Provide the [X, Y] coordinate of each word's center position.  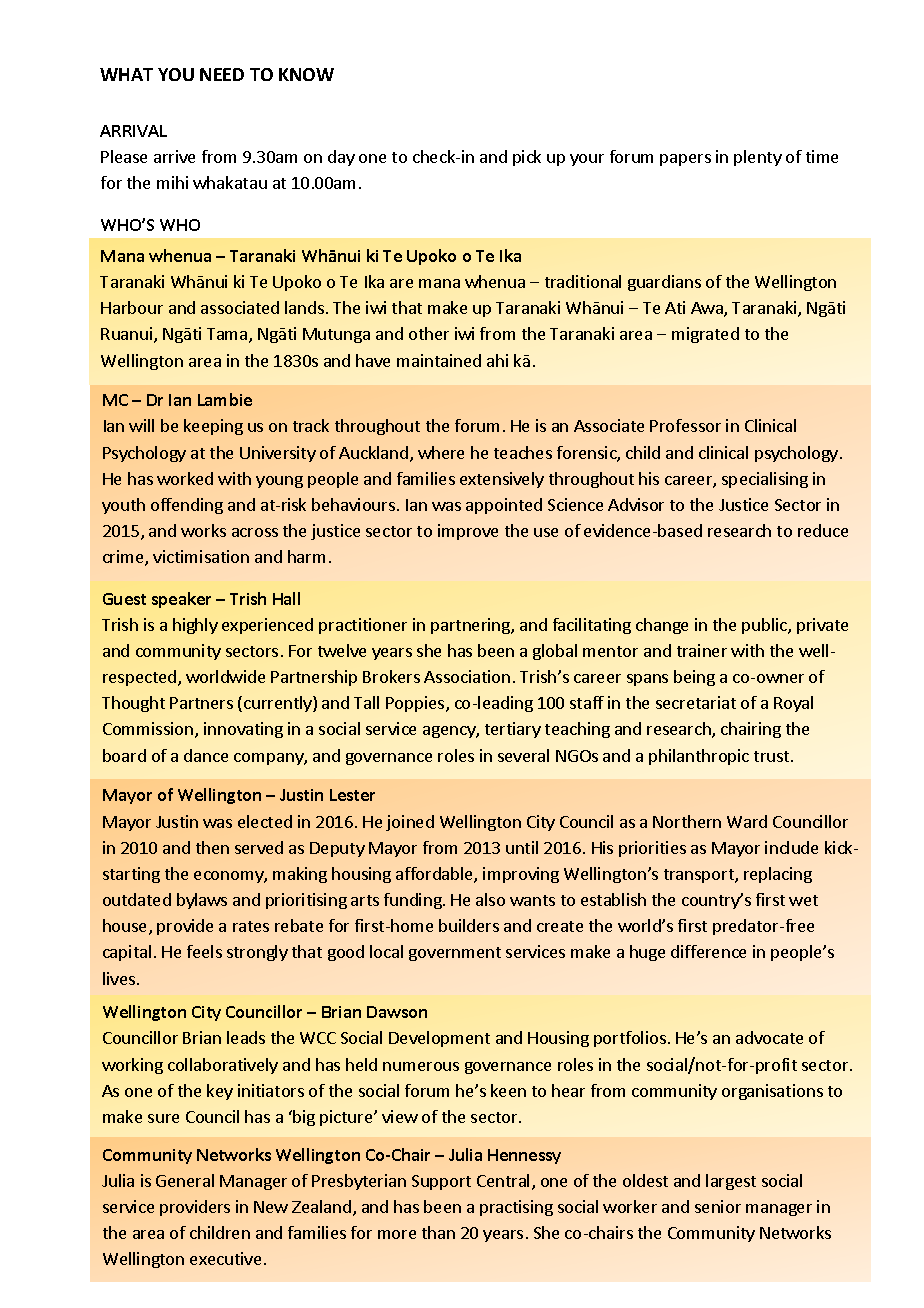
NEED [222, 74]
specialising [765, 480]
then [212, 847]
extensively [502, 480]
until [522, 847]
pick [527, 158]
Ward [747, 821]
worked [185, 478]
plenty [758, 158]
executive [225, 1258]
